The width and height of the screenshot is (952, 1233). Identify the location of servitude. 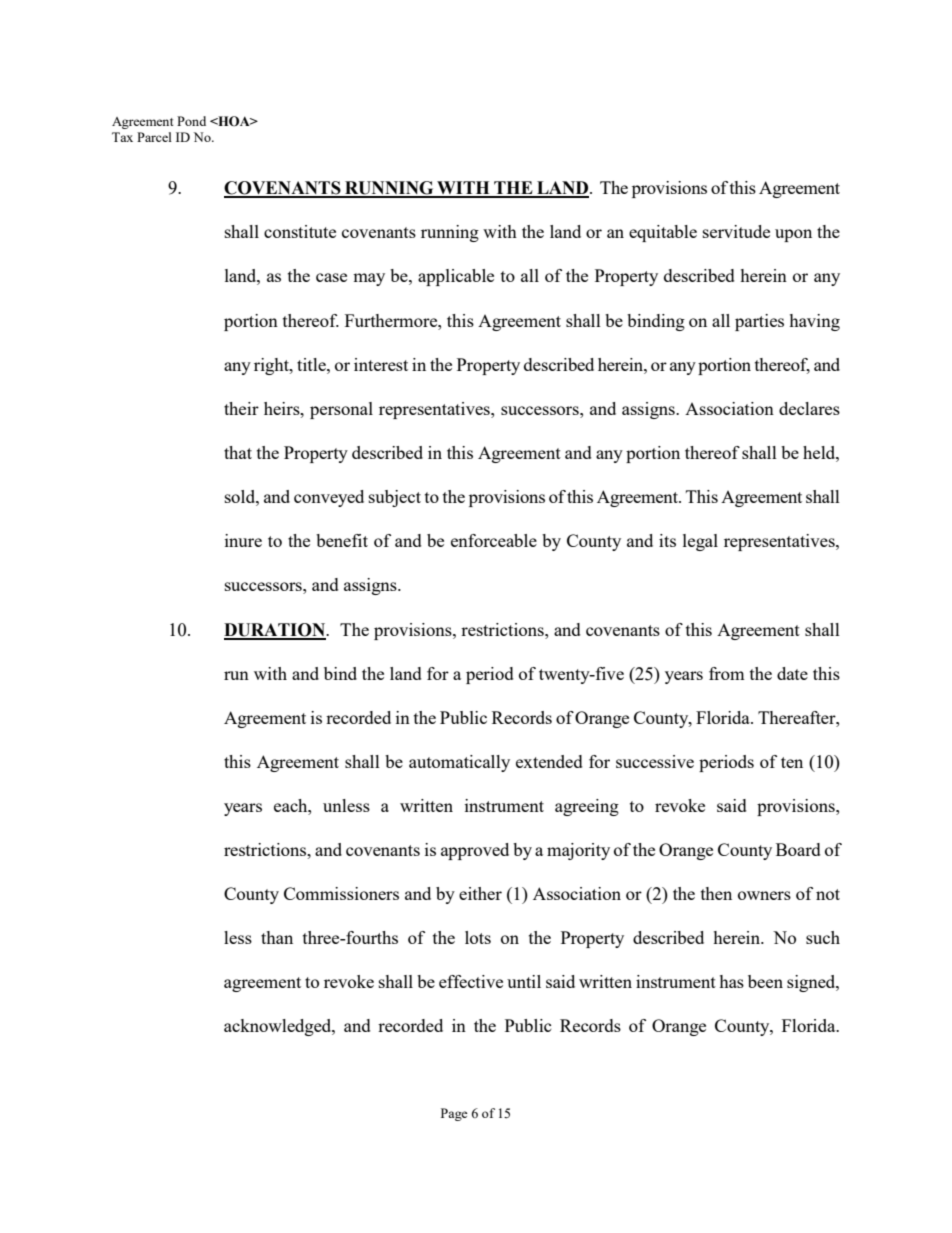
(736, 231).
